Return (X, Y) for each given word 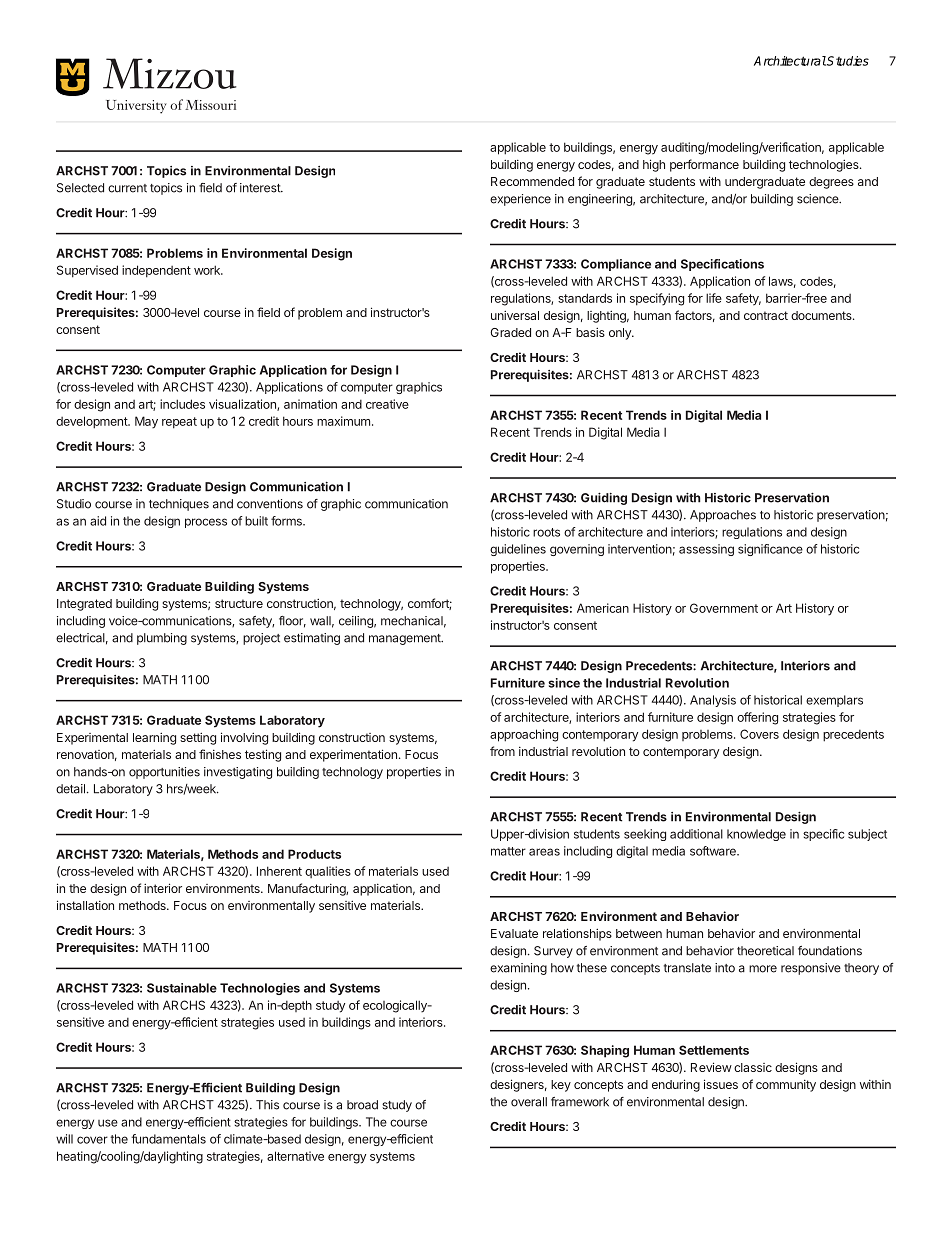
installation (85, 905)
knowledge (756, 835)
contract (766, 315)
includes (182, 404)
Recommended (532, 181)
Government (724, 608)
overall (529, 1102)
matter (508, 851)
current (127, 188)
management (406, 639)
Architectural (790, 61)
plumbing (162, 639)
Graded (510, 332)
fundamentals (168, 1139)
